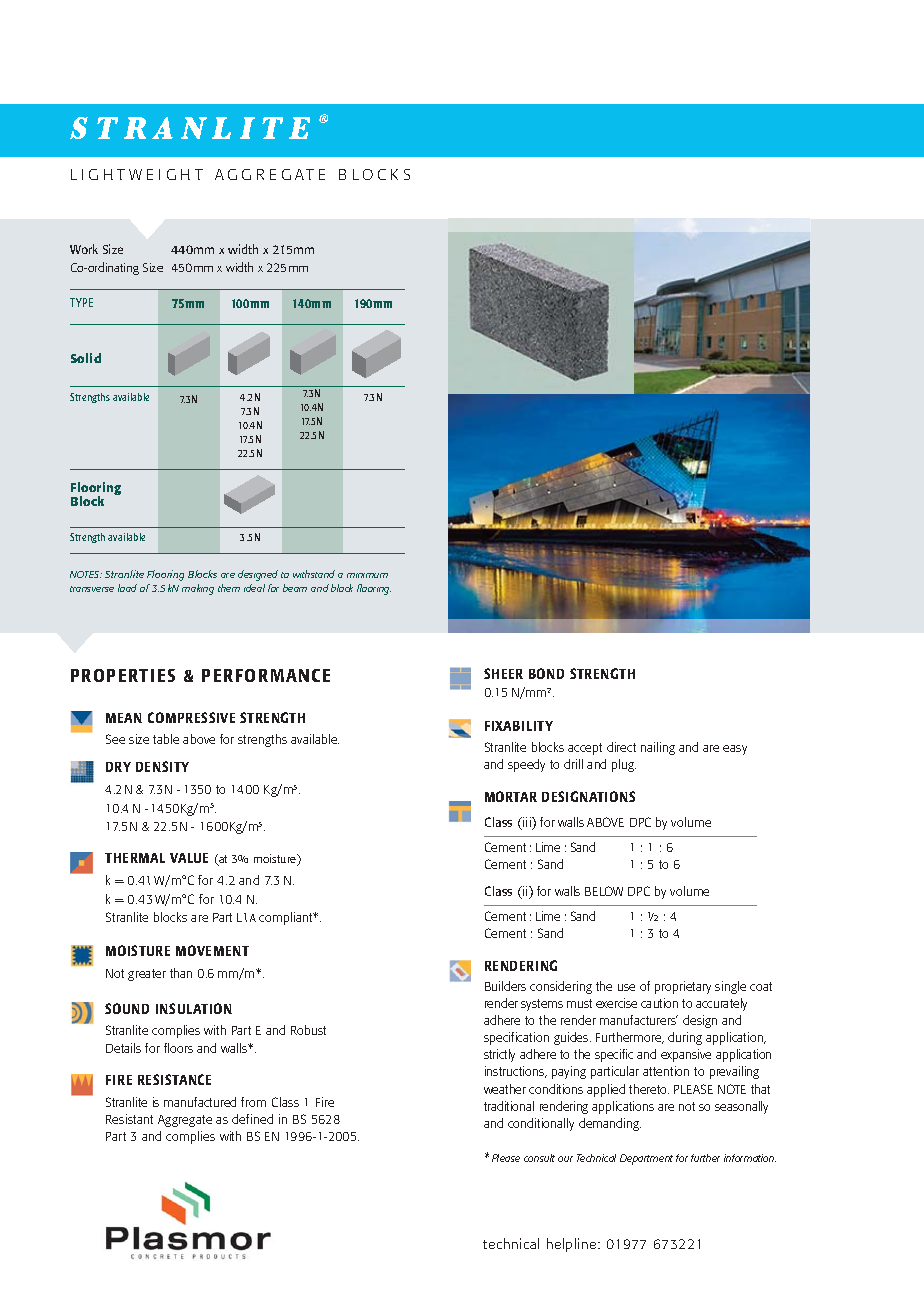  What do you see at coordinates (367, 575) in the screenshot?
I see `minimum` at bounding box center [367, 575].
